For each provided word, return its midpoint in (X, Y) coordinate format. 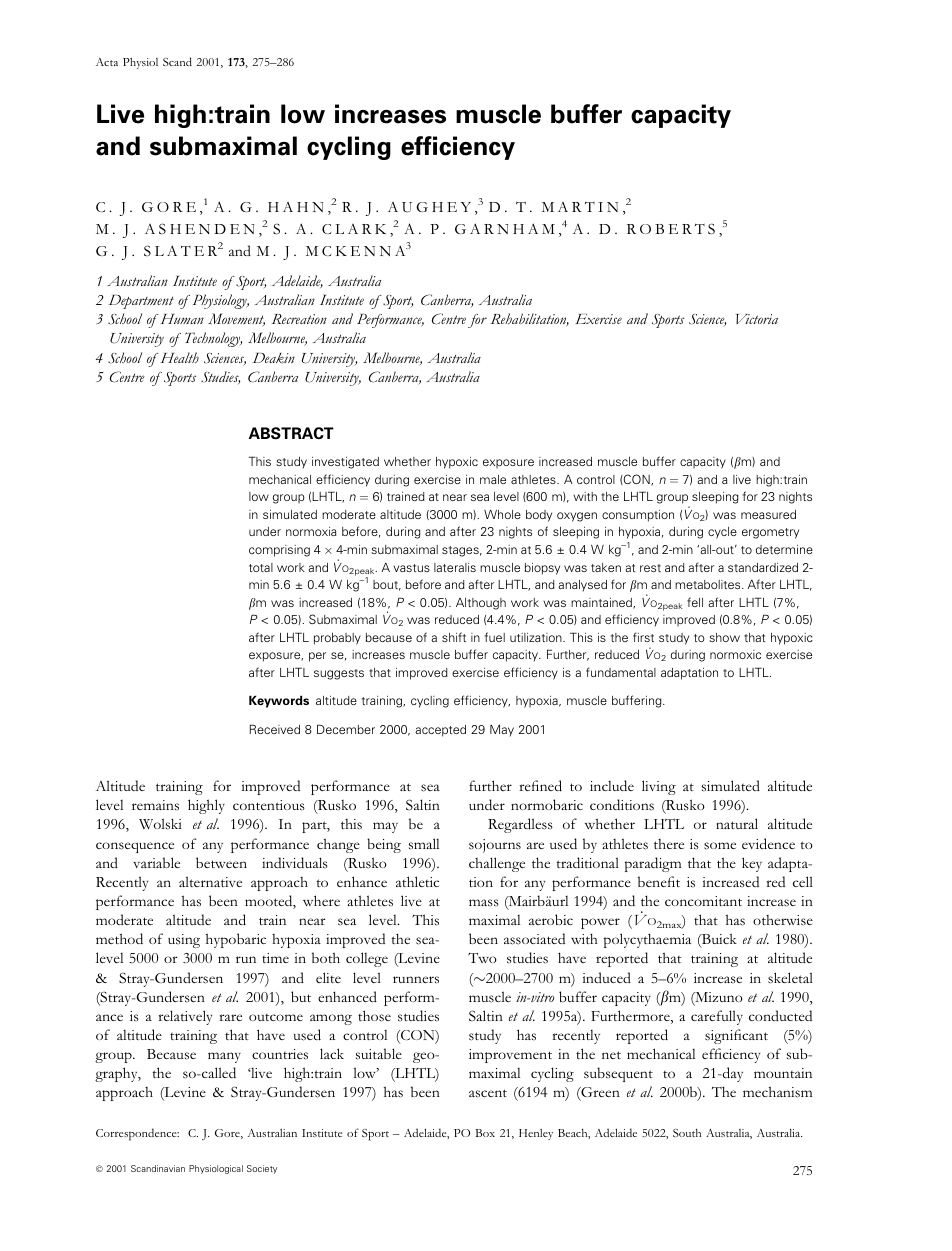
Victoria (757, 319)
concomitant (703, 901)
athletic (417, 881)
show (724, 637)
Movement (236, 320)
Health (178, 357)
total (261, 567)
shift (454, 637)
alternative (210, 881)
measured (768, 514)
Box (485, 1133)
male (493, 479)
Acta (107, 62)
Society (262, 1169)
